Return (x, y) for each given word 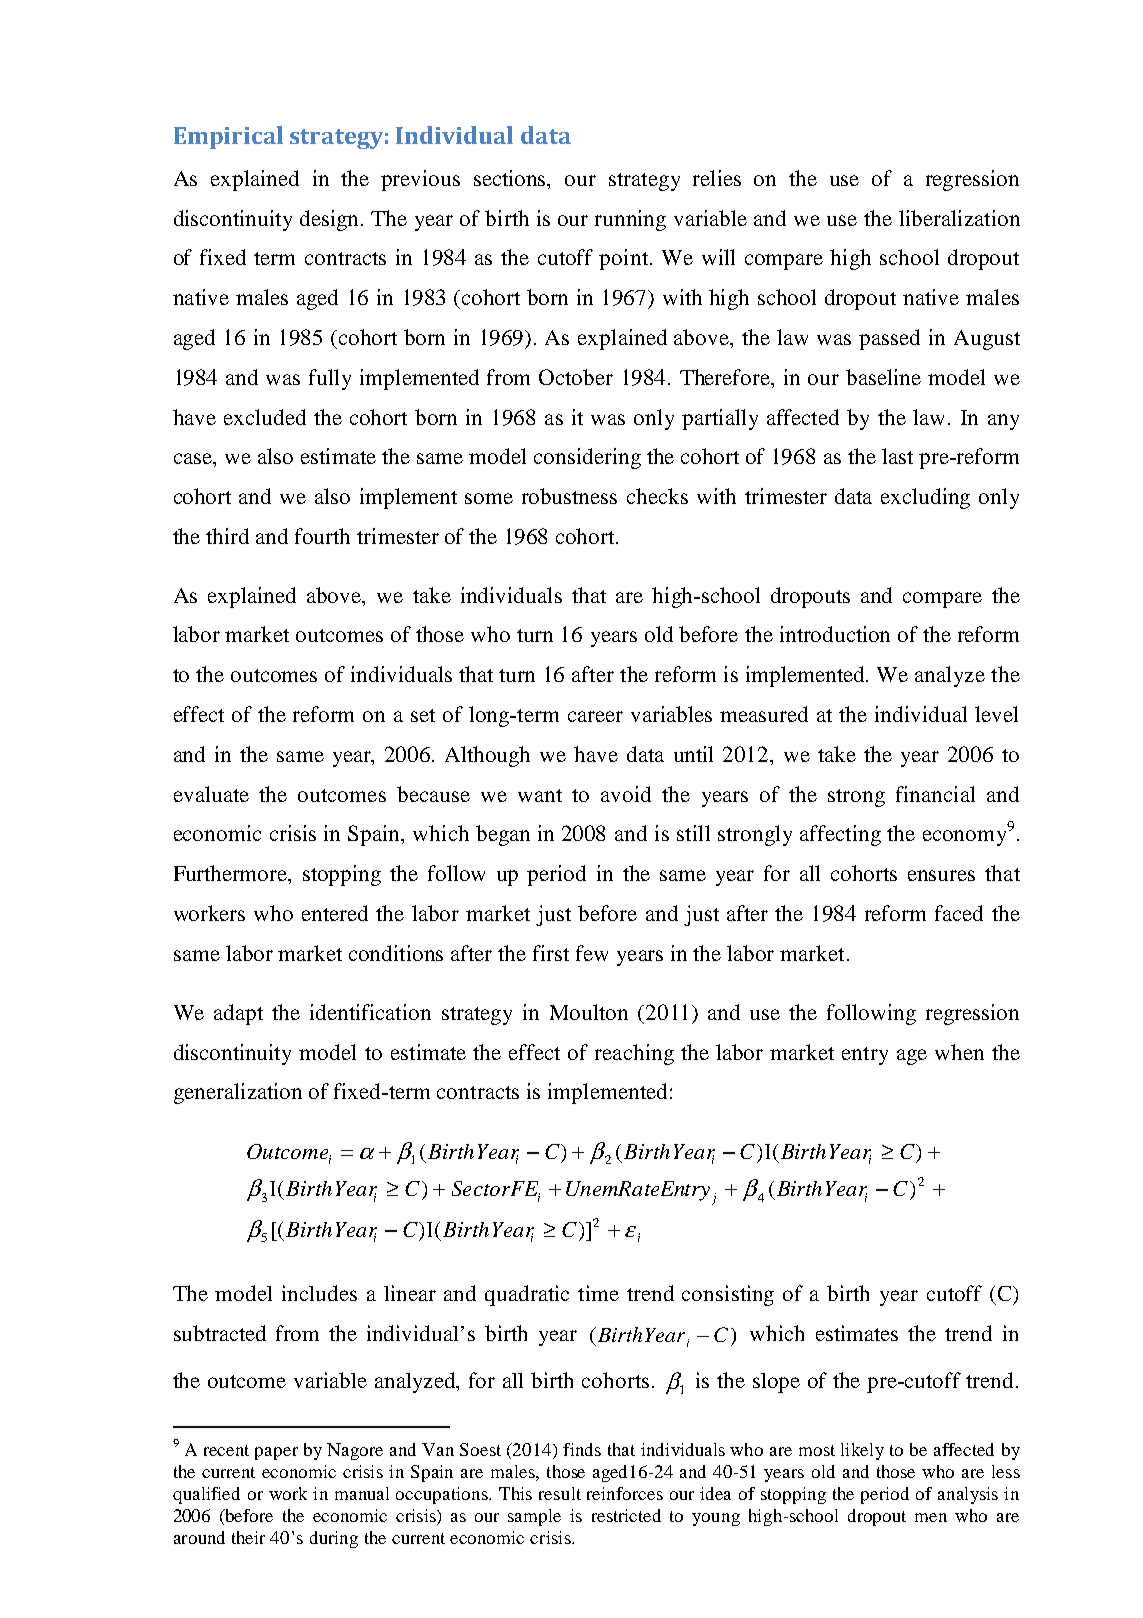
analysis (968, 1495)
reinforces (625, 1493)
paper (276, 1453)
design (331, 220)
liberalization (959, 218)
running (630, 220)
